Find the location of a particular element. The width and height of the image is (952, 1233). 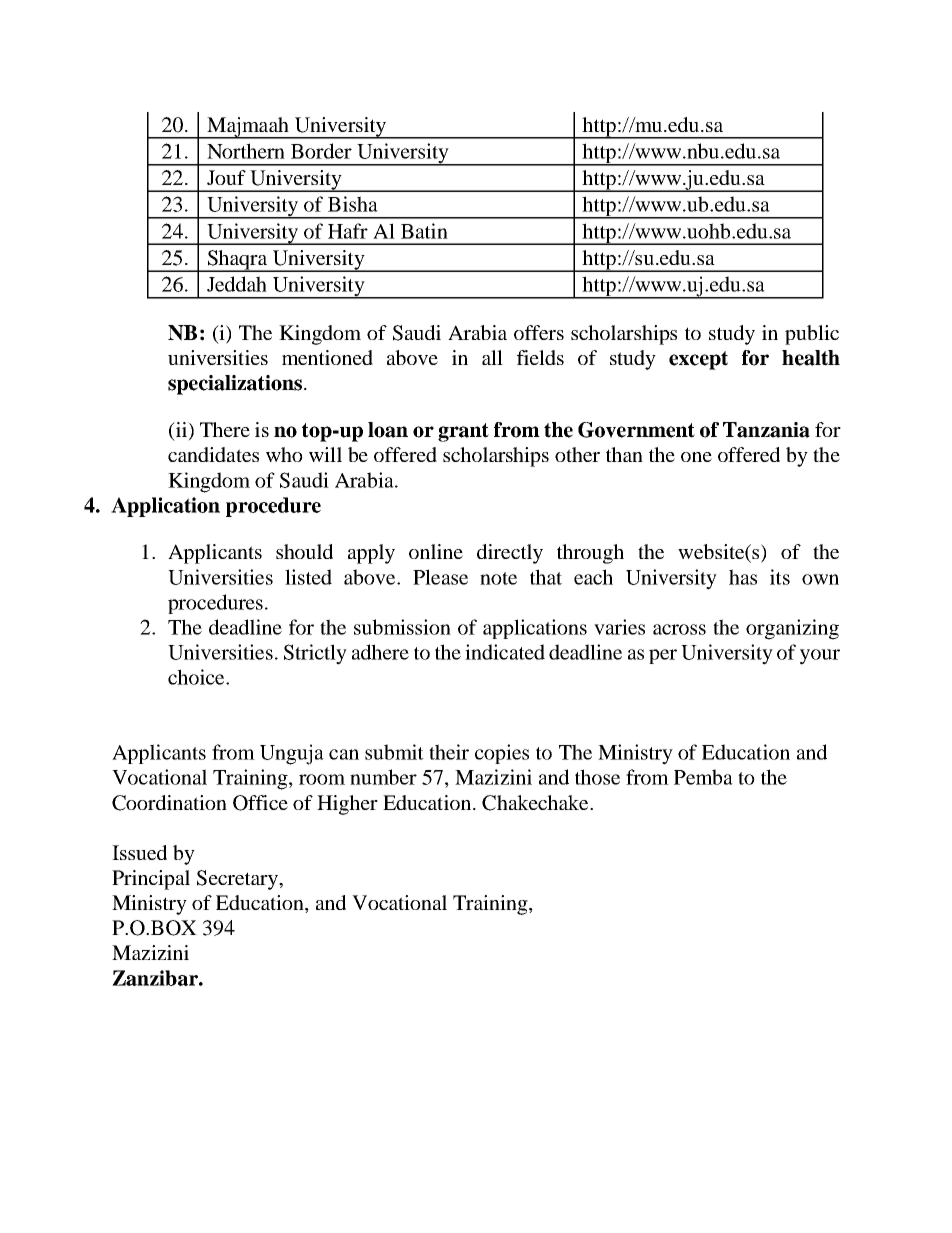

Northern is located at coordinates (246, 151).
